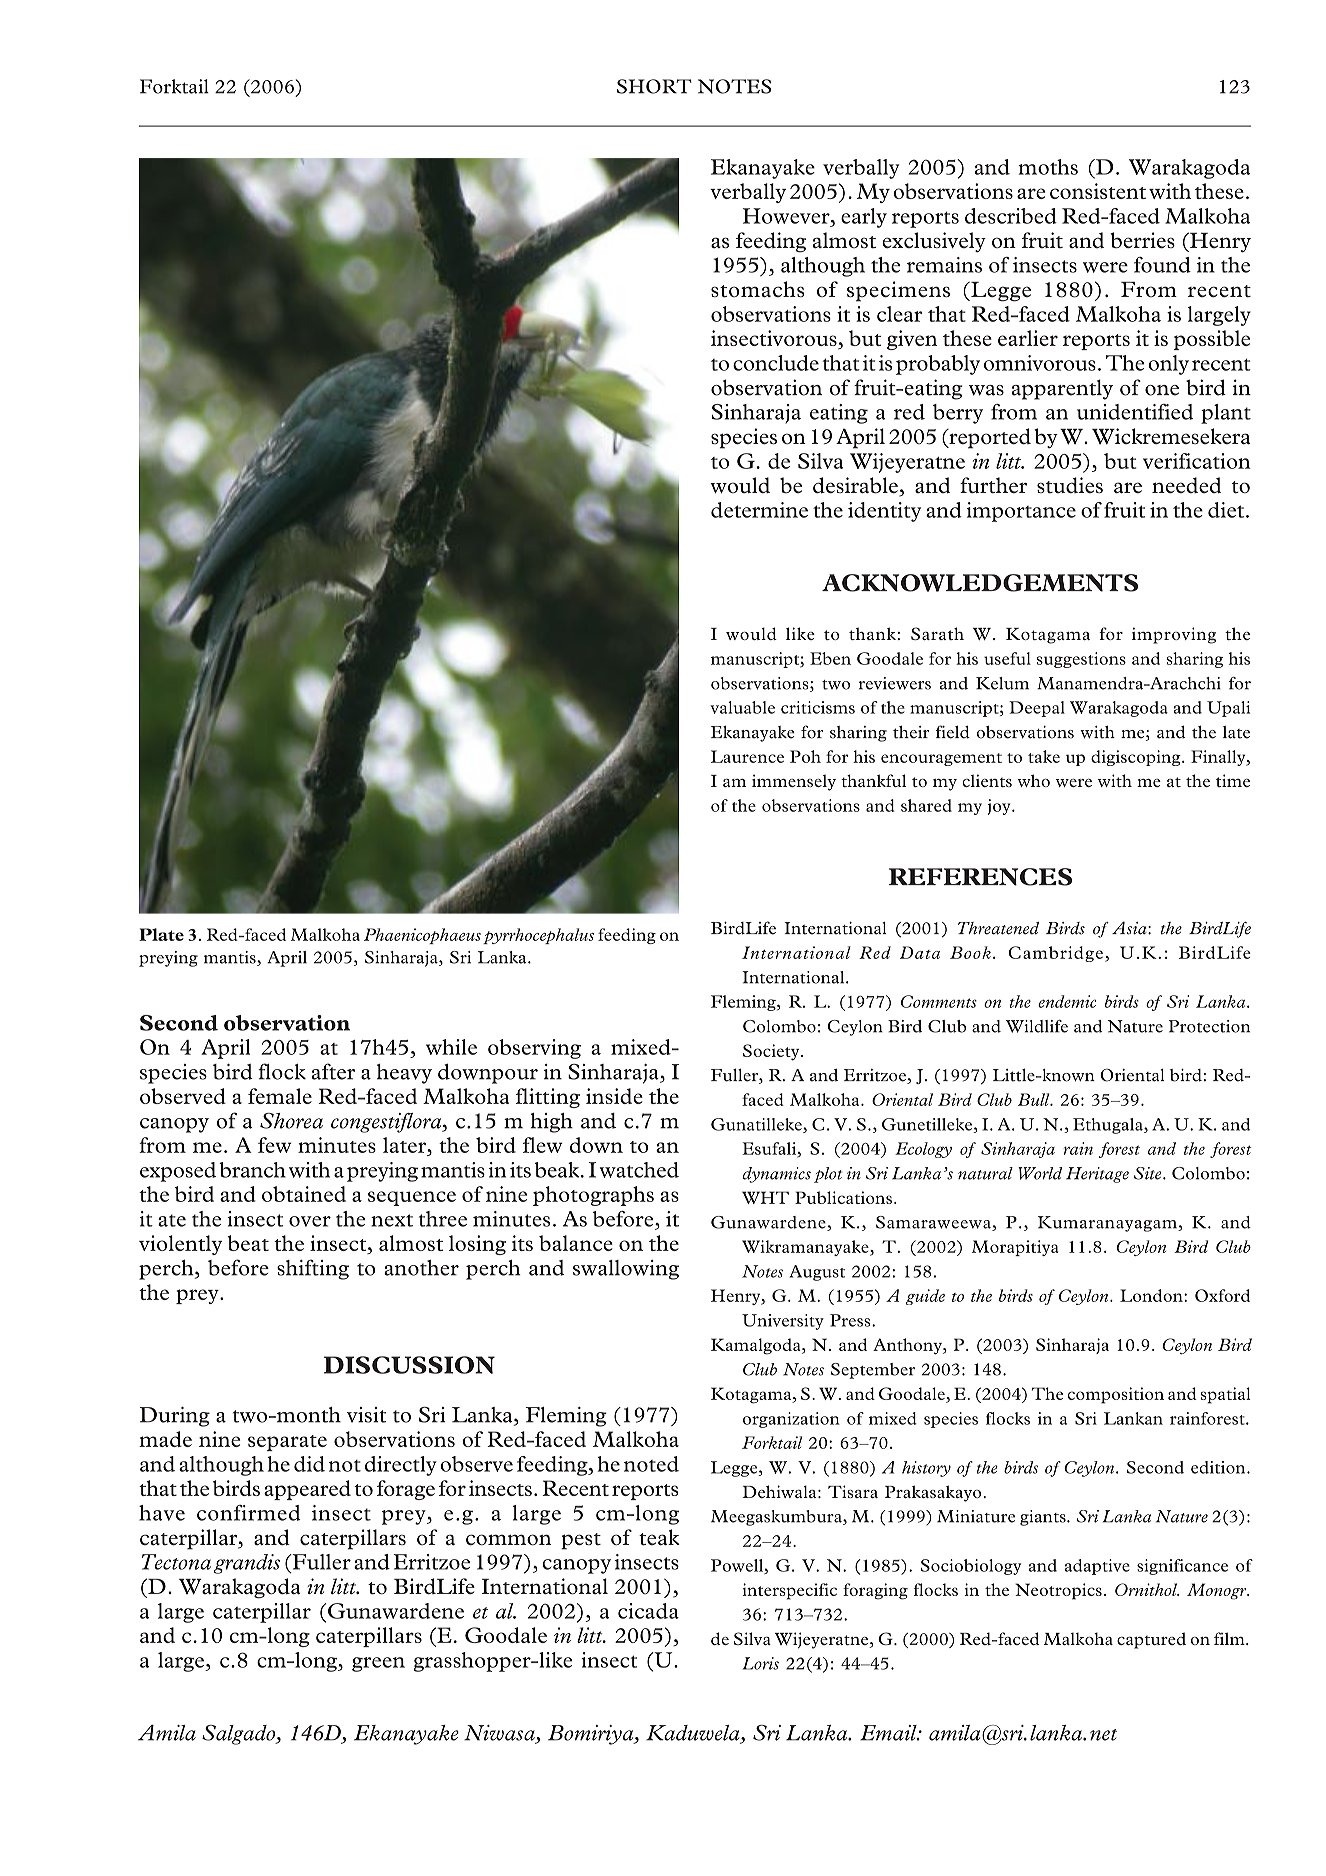 This document has width=1326, height=1876. I want to click on Loris, so click(760, 1663).
